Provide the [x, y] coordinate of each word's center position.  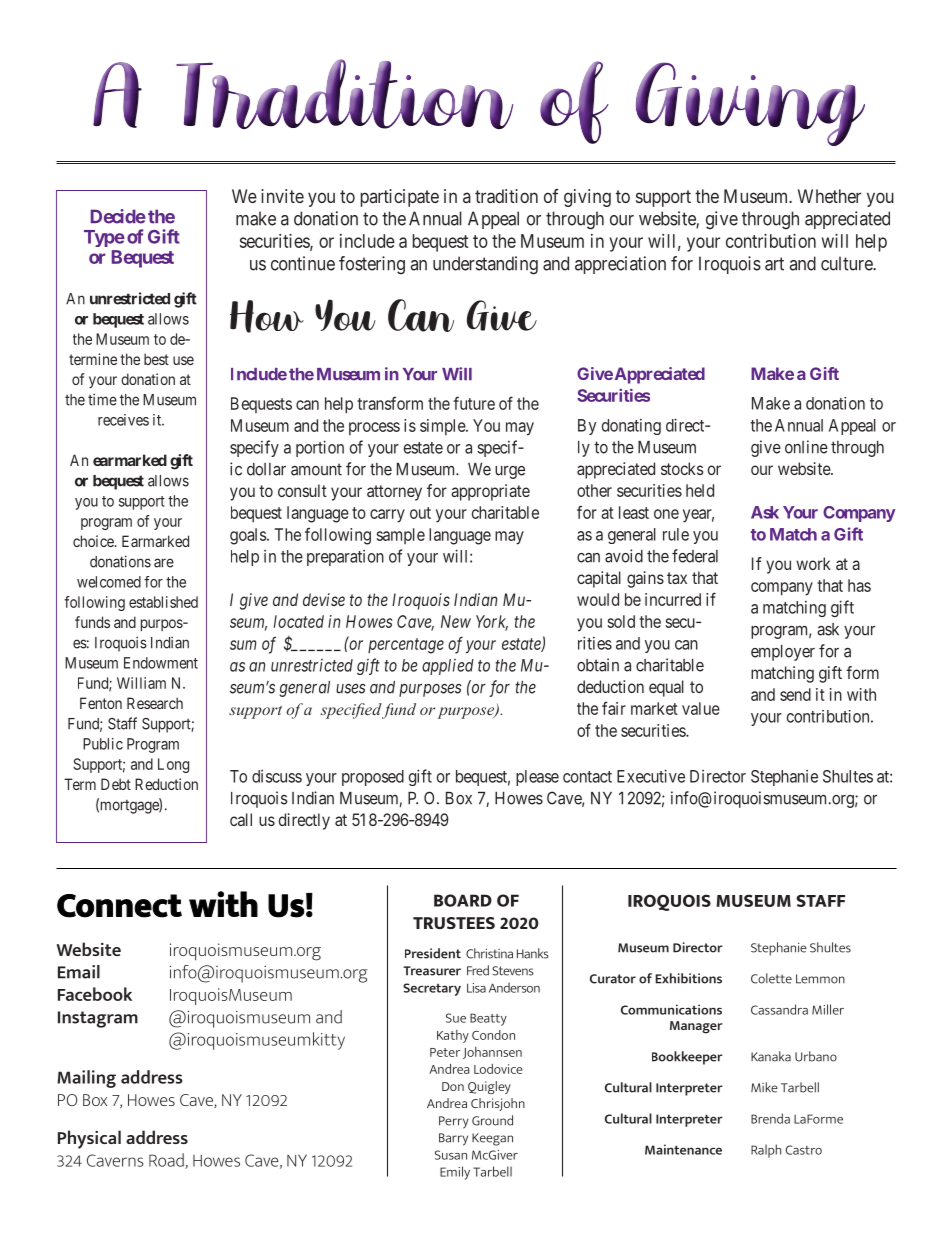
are [164, 563]
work [813, 563]
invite [282, 196]
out [420, 513]
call [241, 819]
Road [167, 1161]
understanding [485, 265]
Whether [829, 196]
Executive [651, 776]
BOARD [463, 900]
